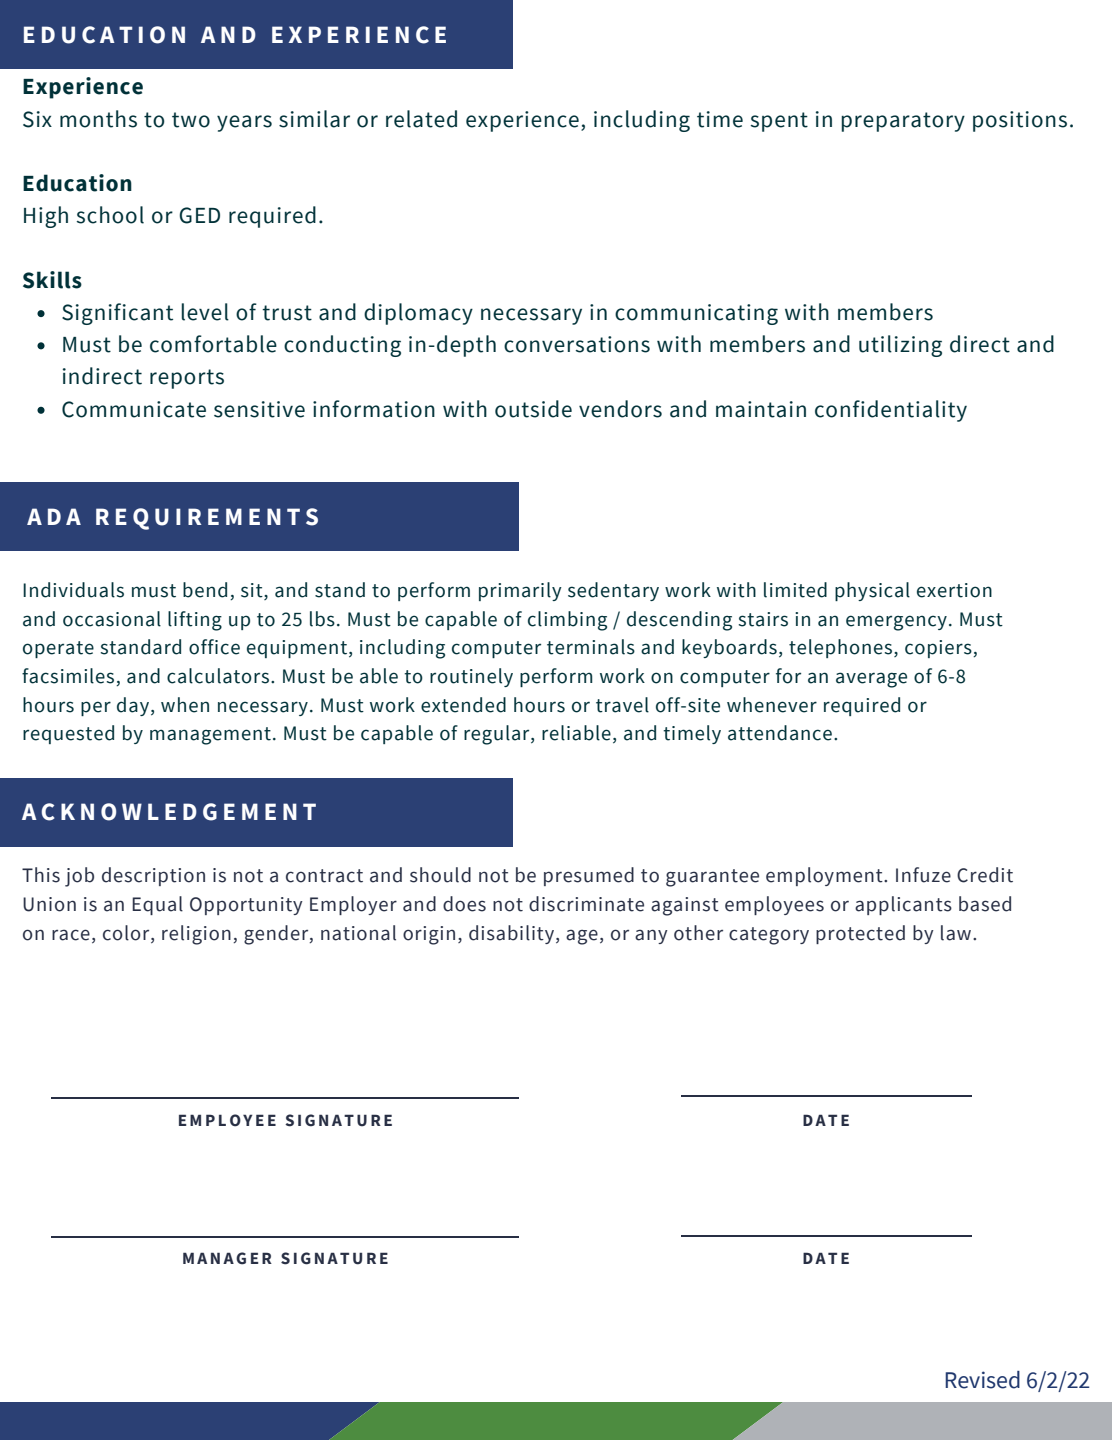  Describe the element at coordinates (567, 621) in the page. I see `climbing` at that location.
